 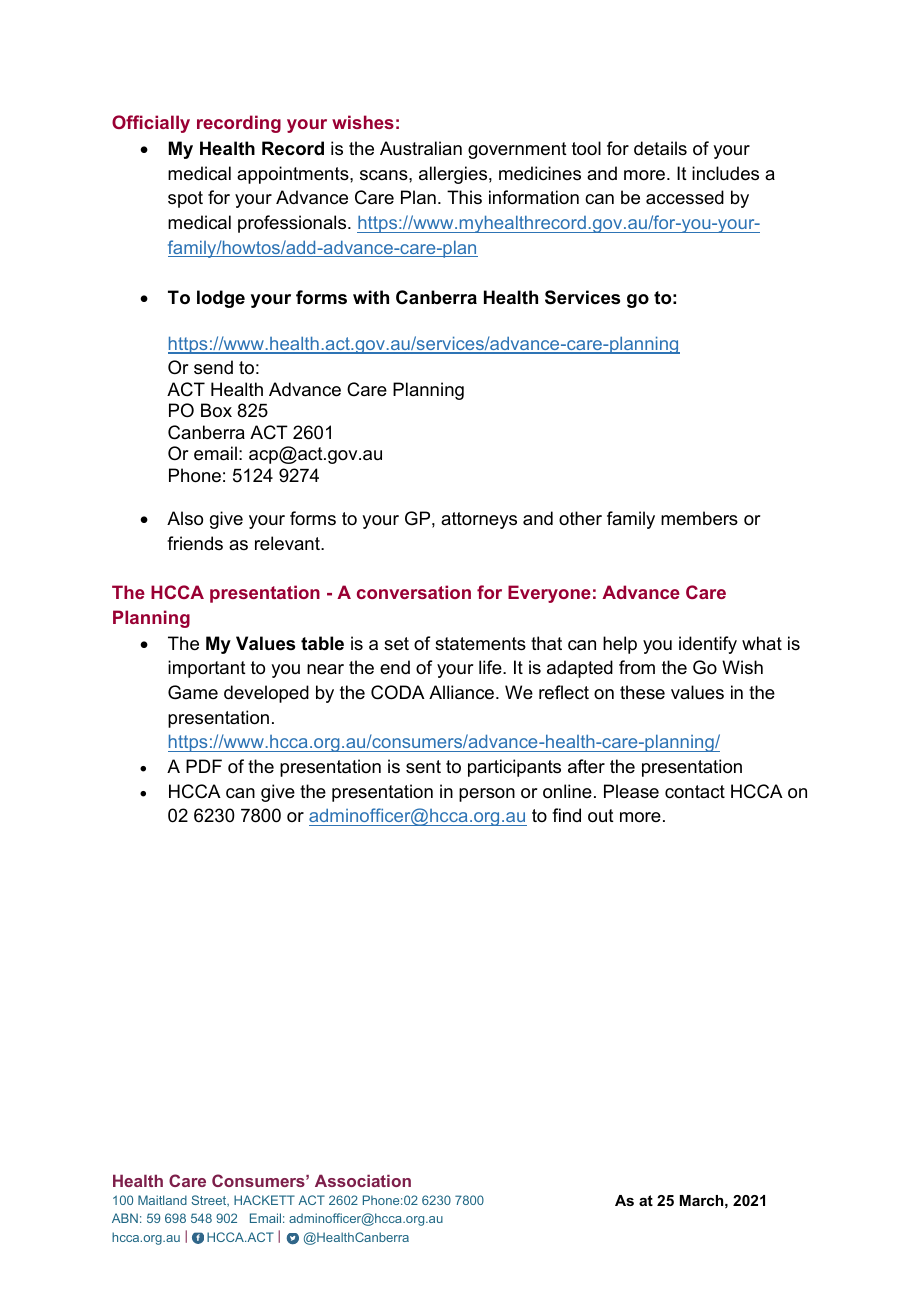 I want to click on spot, so click(x=185, y=199).
